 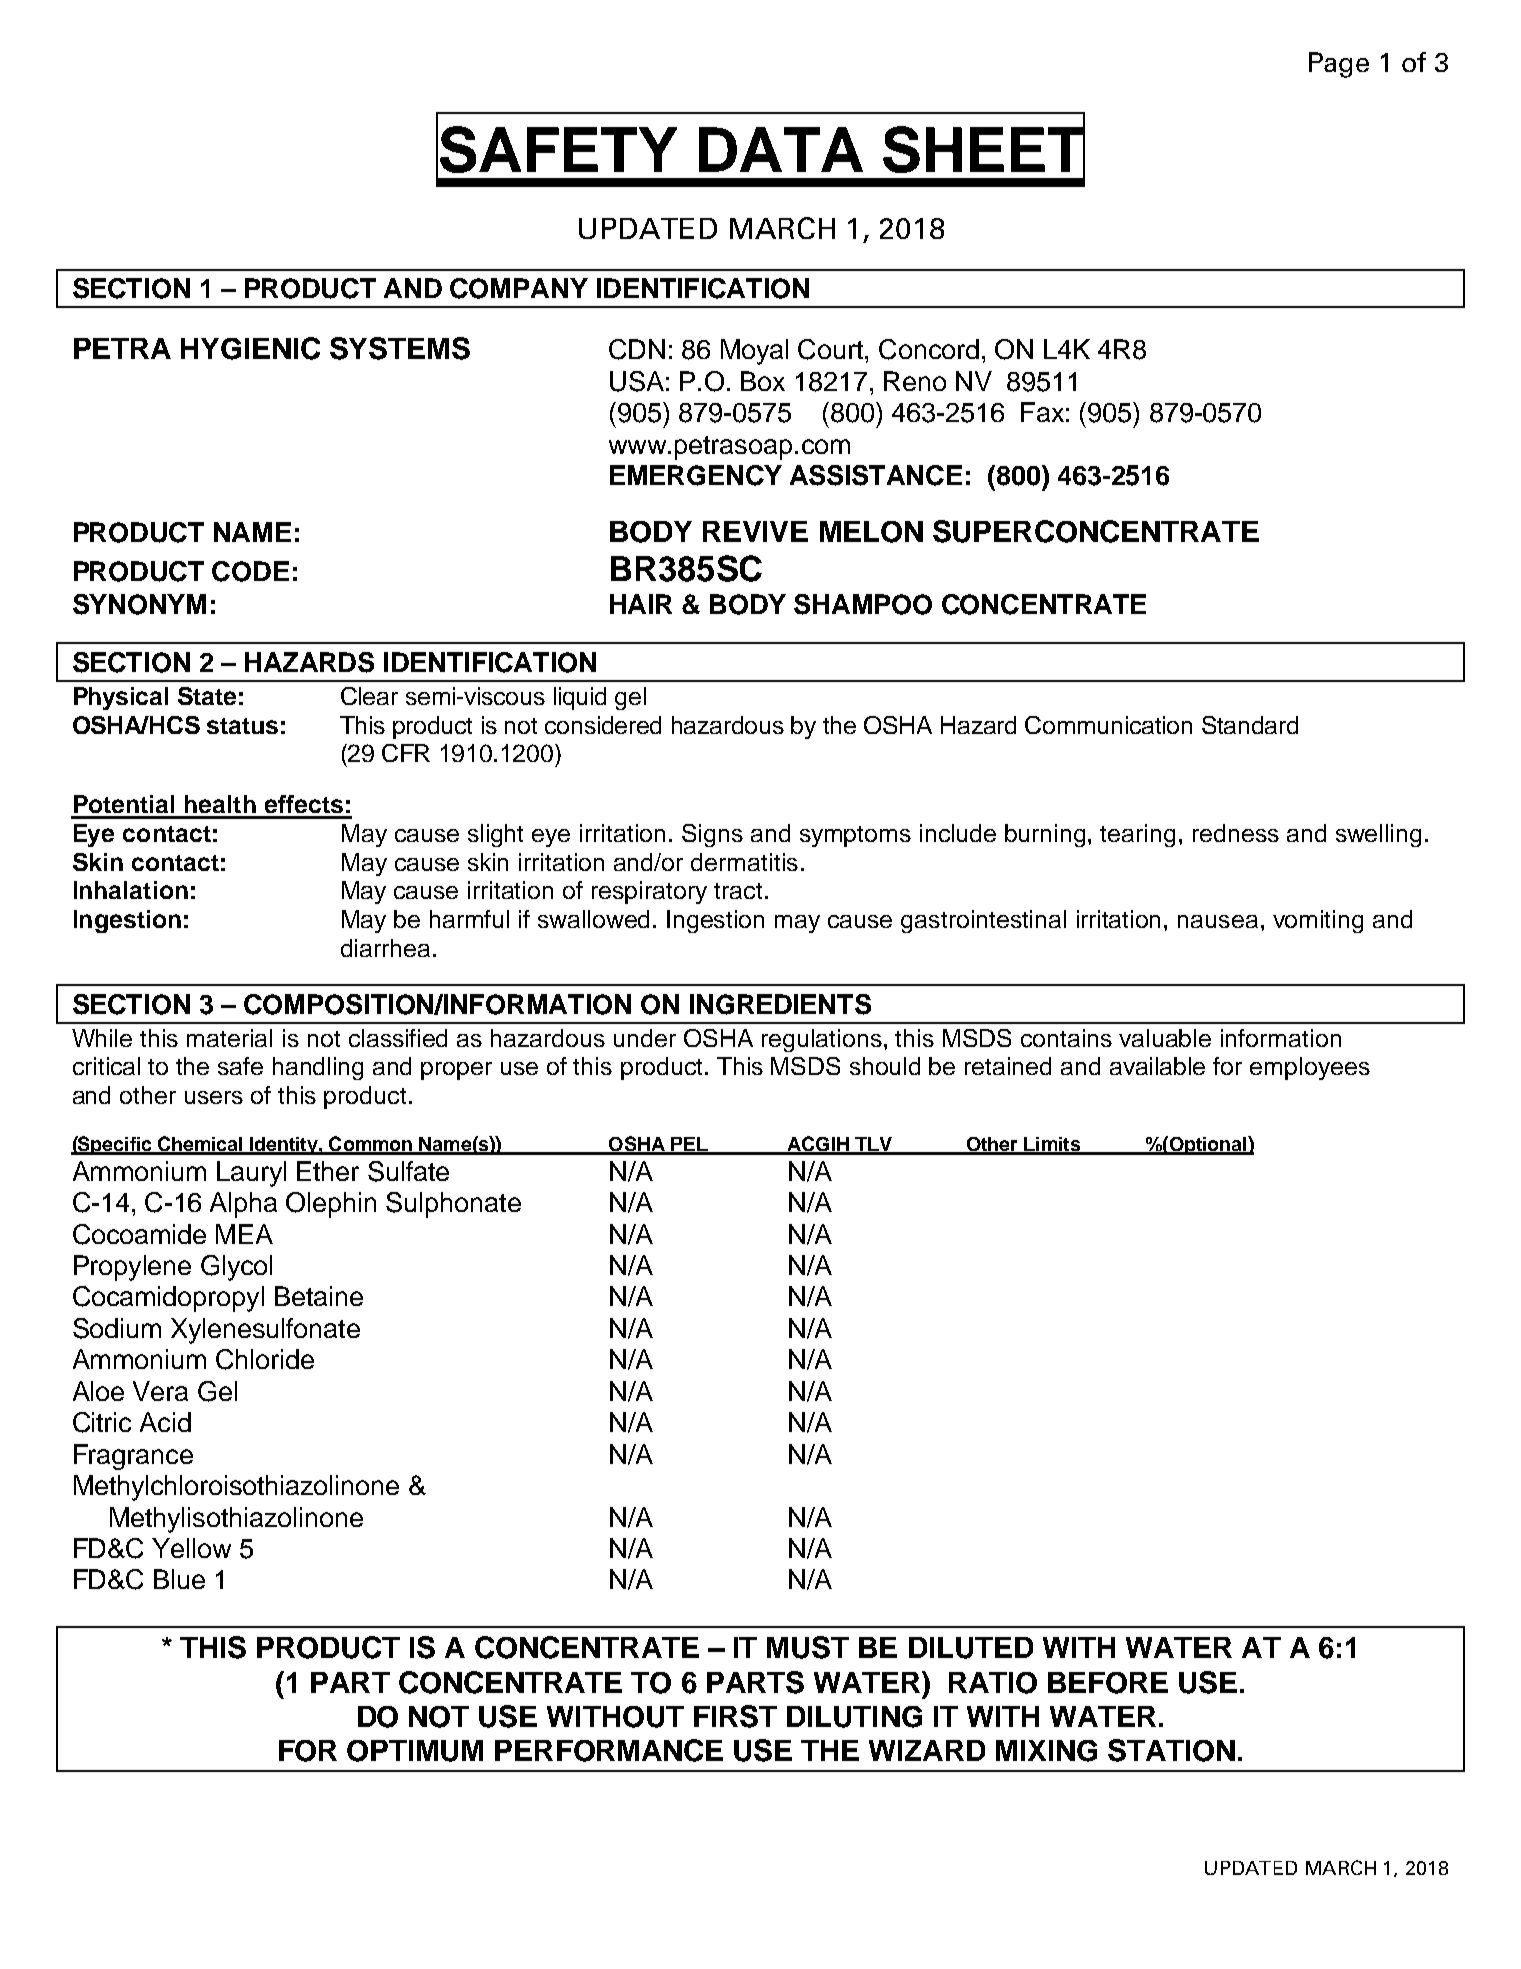 What do you see at coordinates (251, 1174) in the screenshot?
I see `Lauryl` at bounding box center [251, 1174].
